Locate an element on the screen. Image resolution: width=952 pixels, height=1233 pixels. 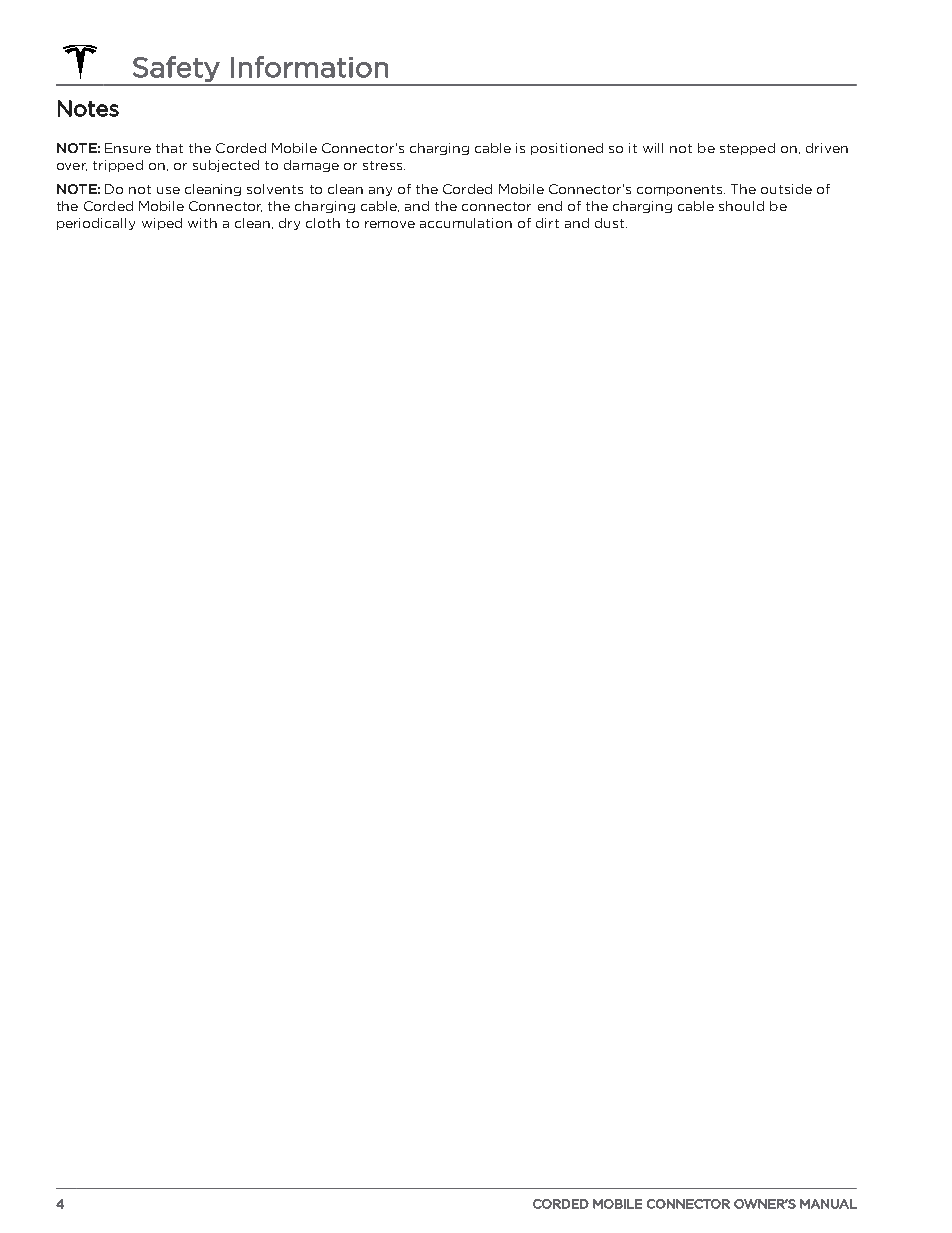
dirt is located at coordinates (547, 223).
